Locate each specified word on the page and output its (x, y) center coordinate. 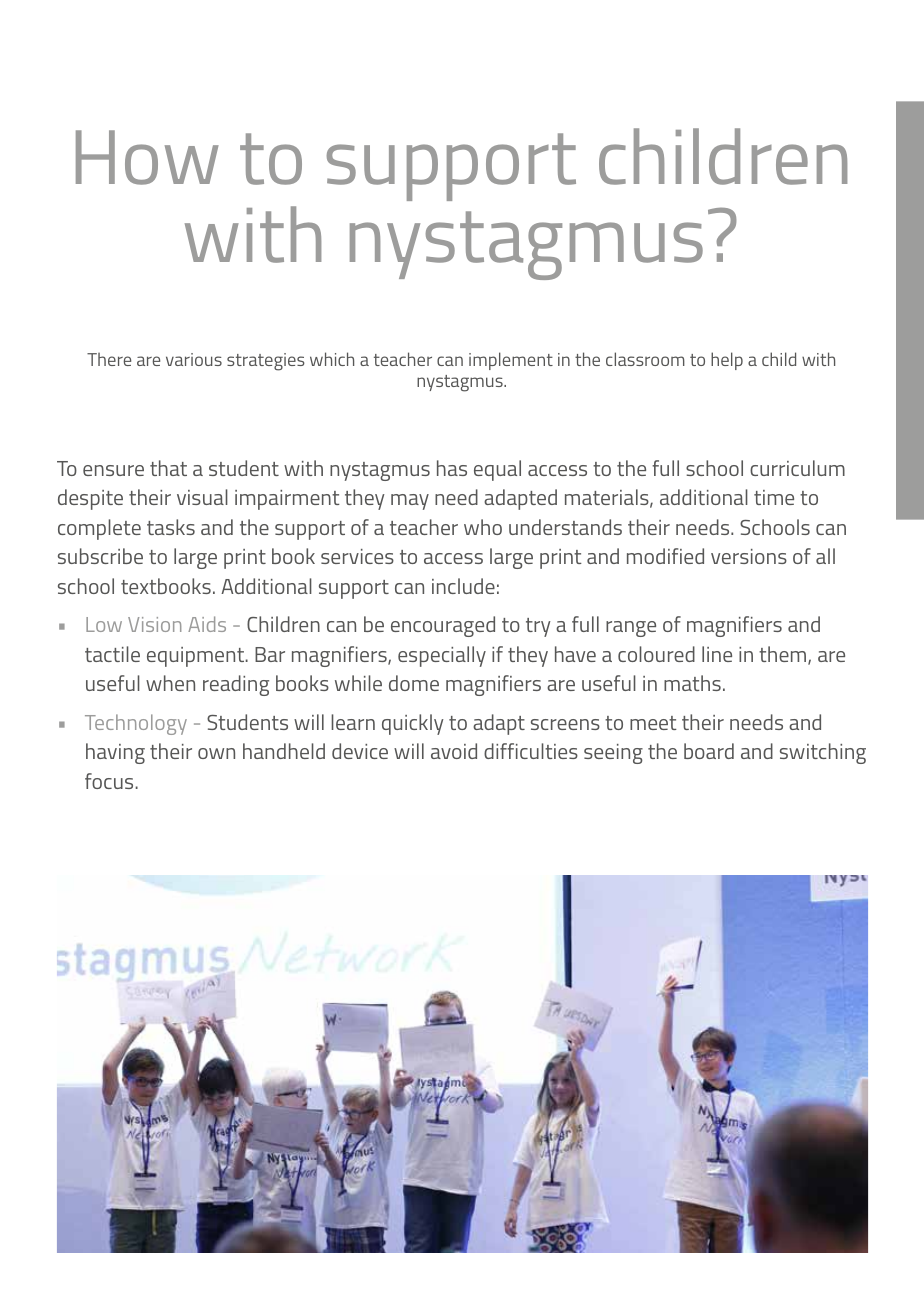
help (727, 361)
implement (511, 361)
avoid (454, 751)
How (147, 157)
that (168, 468)
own (216, 753)
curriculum (797, 468)
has (452, 468)
